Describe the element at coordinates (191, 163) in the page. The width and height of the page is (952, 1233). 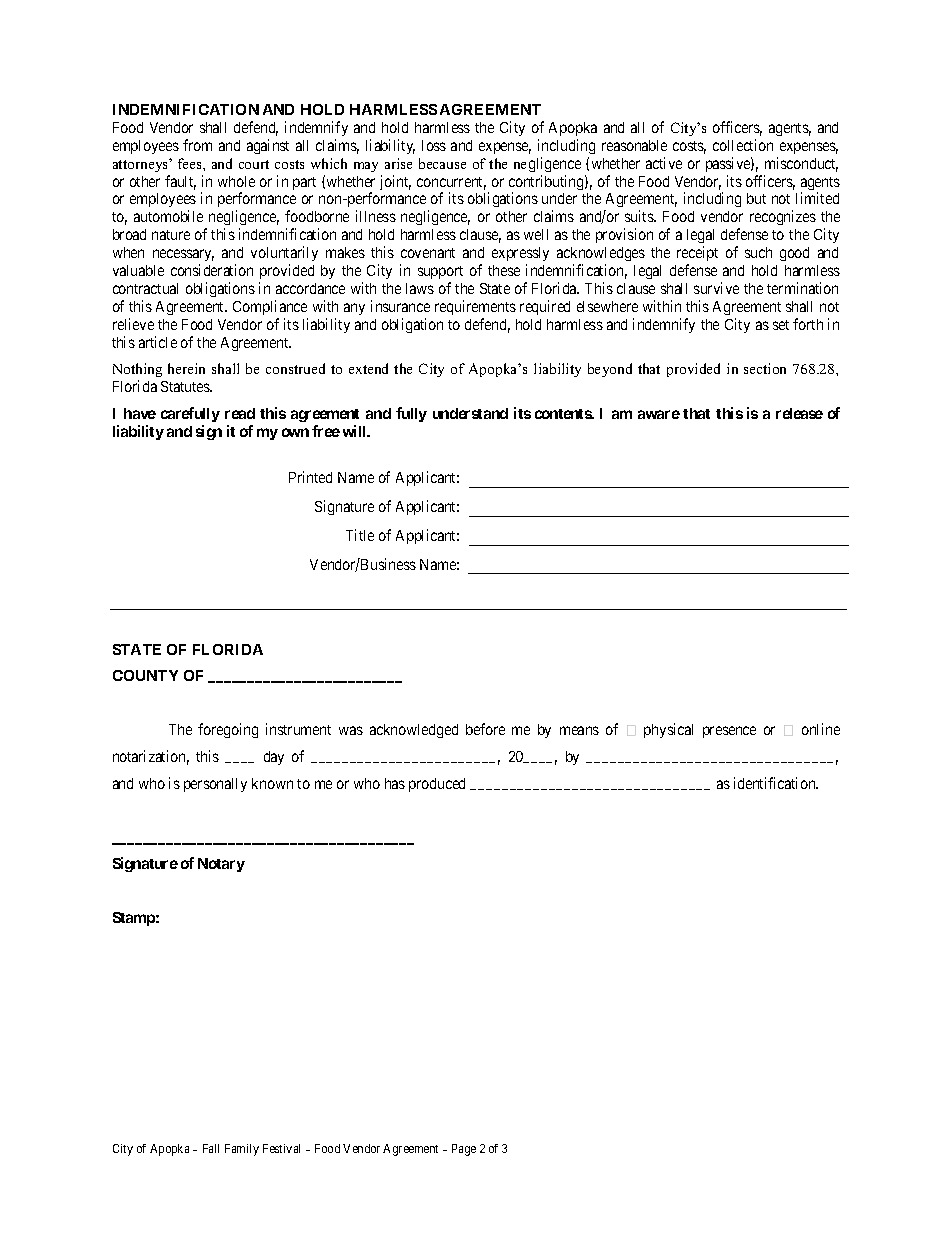
I see `fees` at that location.
